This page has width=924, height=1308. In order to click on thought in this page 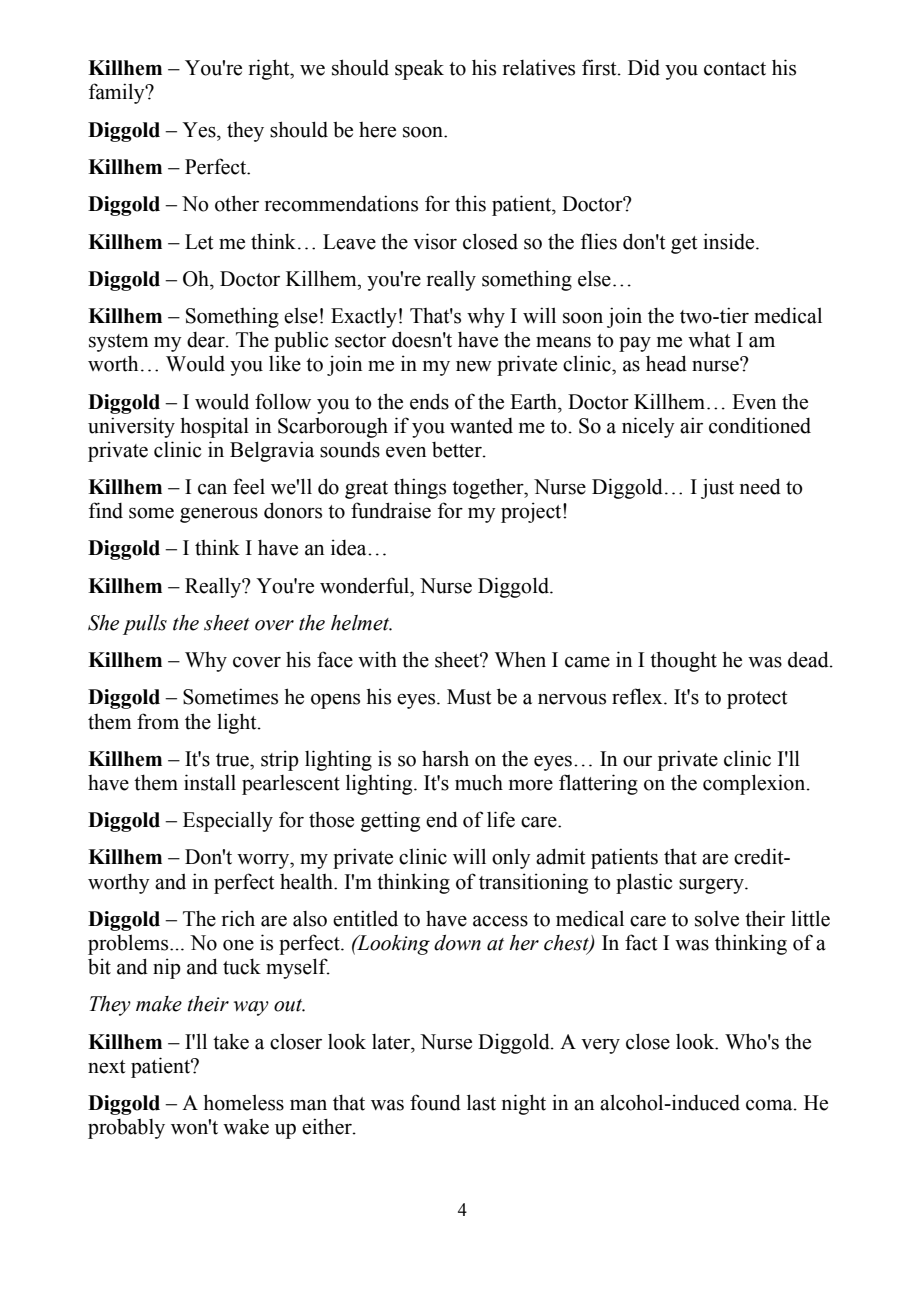, I will do `click(683, 661)`.
